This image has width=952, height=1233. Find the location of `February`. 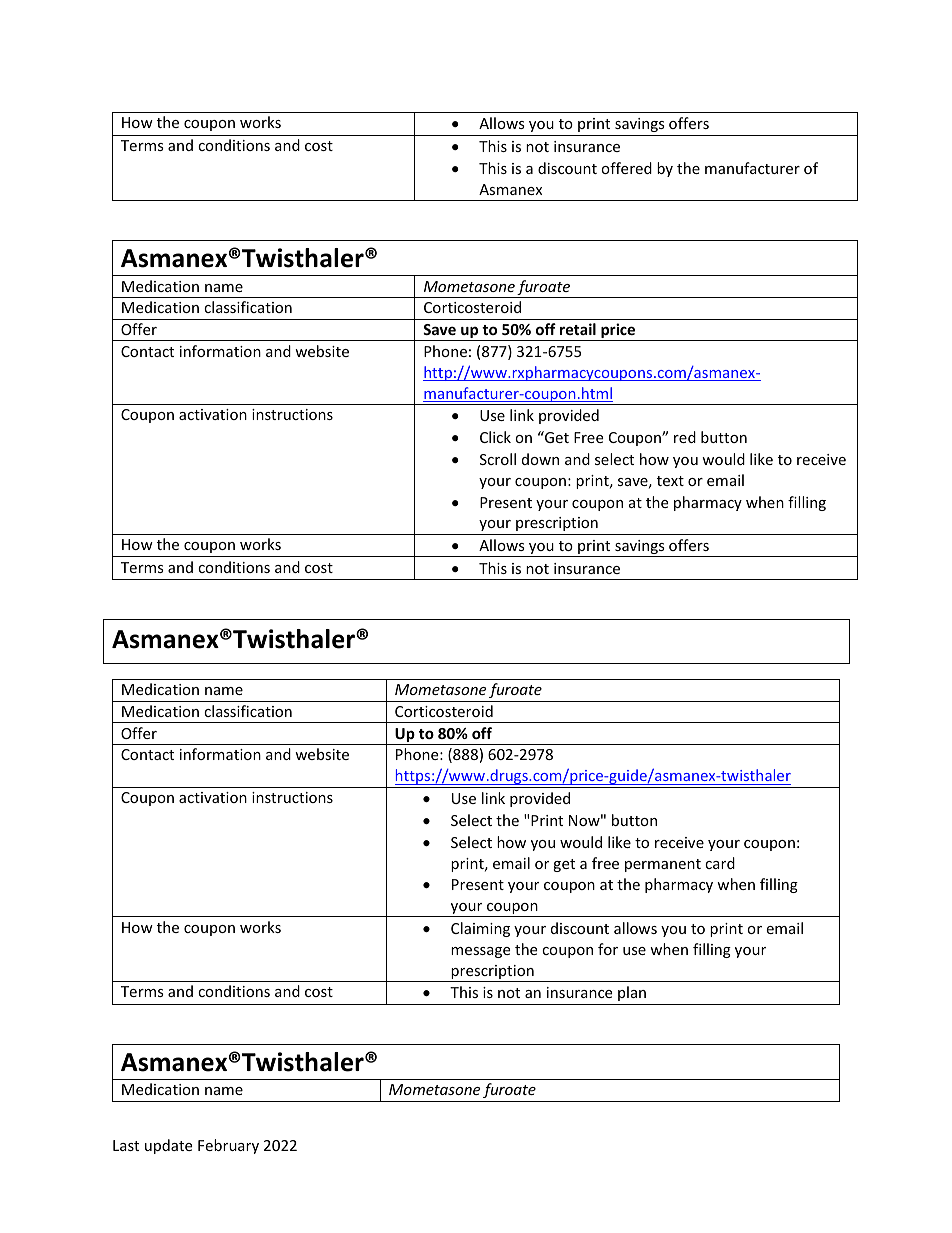

February is located at coordinates (228, 1146).
